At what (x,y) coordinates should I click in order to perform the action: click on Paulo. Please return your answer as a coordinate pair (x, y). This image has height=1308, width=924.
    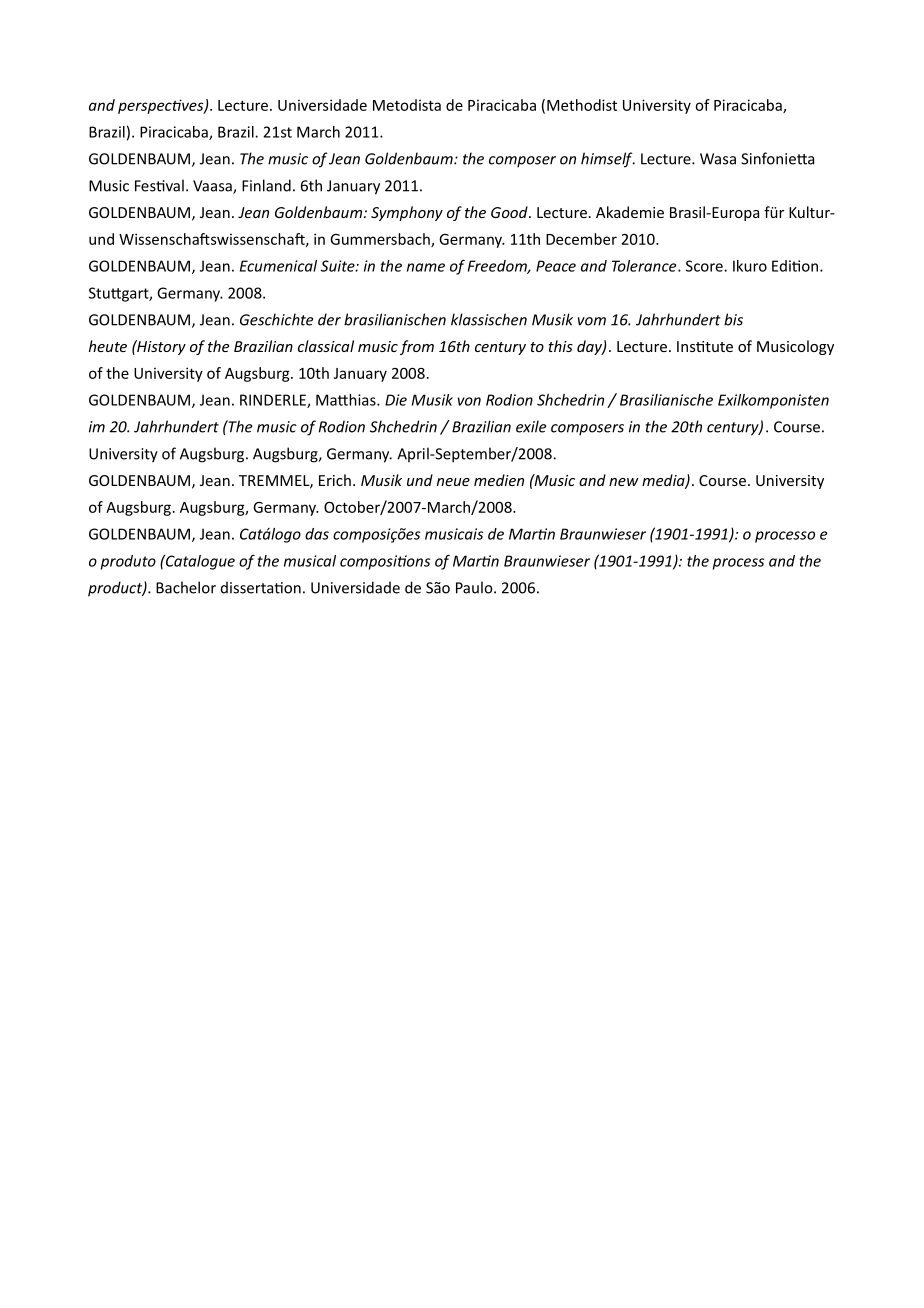
    Looking at the image, I should click on (475, 587).
